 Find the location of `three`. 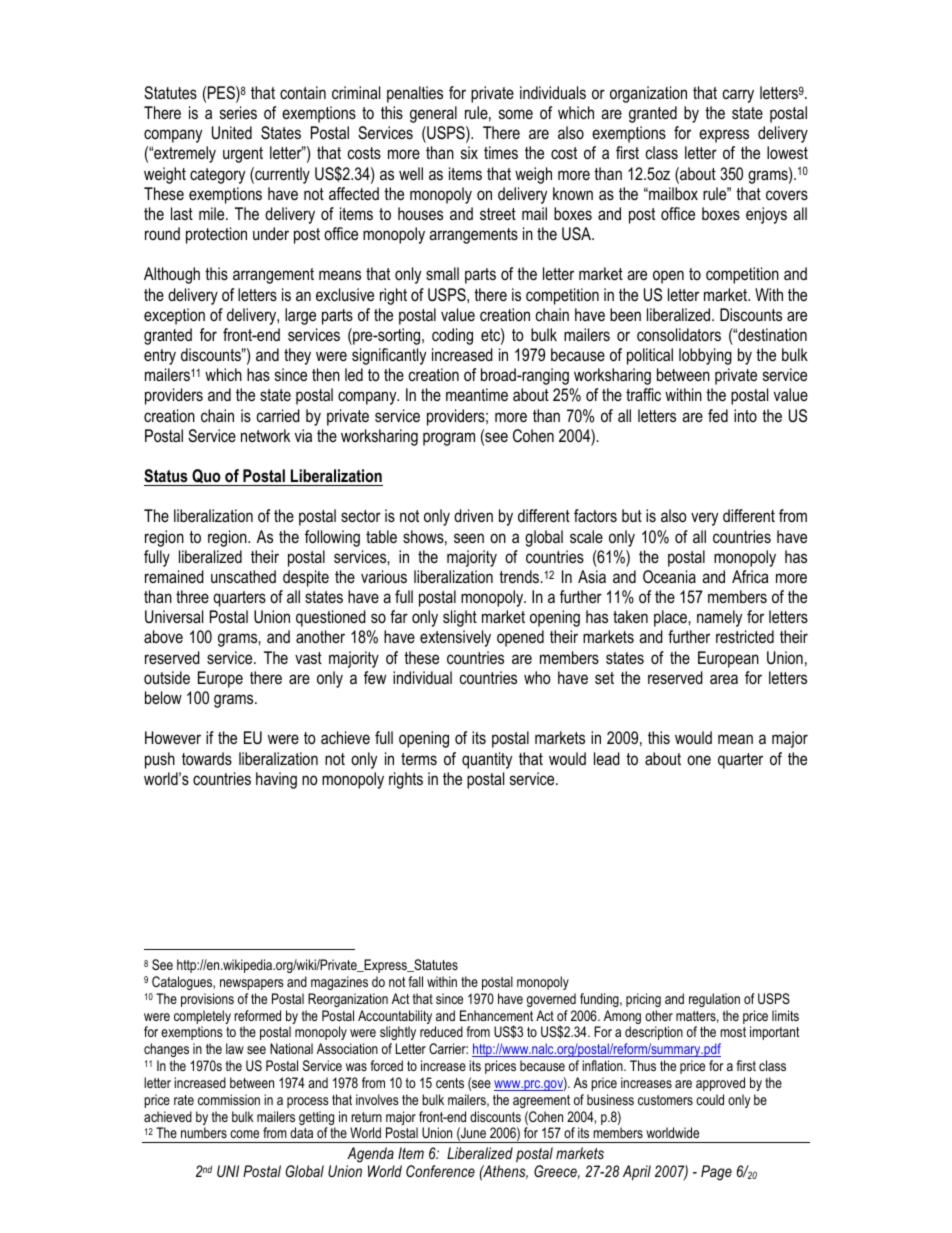

three is located at coordinates (192, 596).
